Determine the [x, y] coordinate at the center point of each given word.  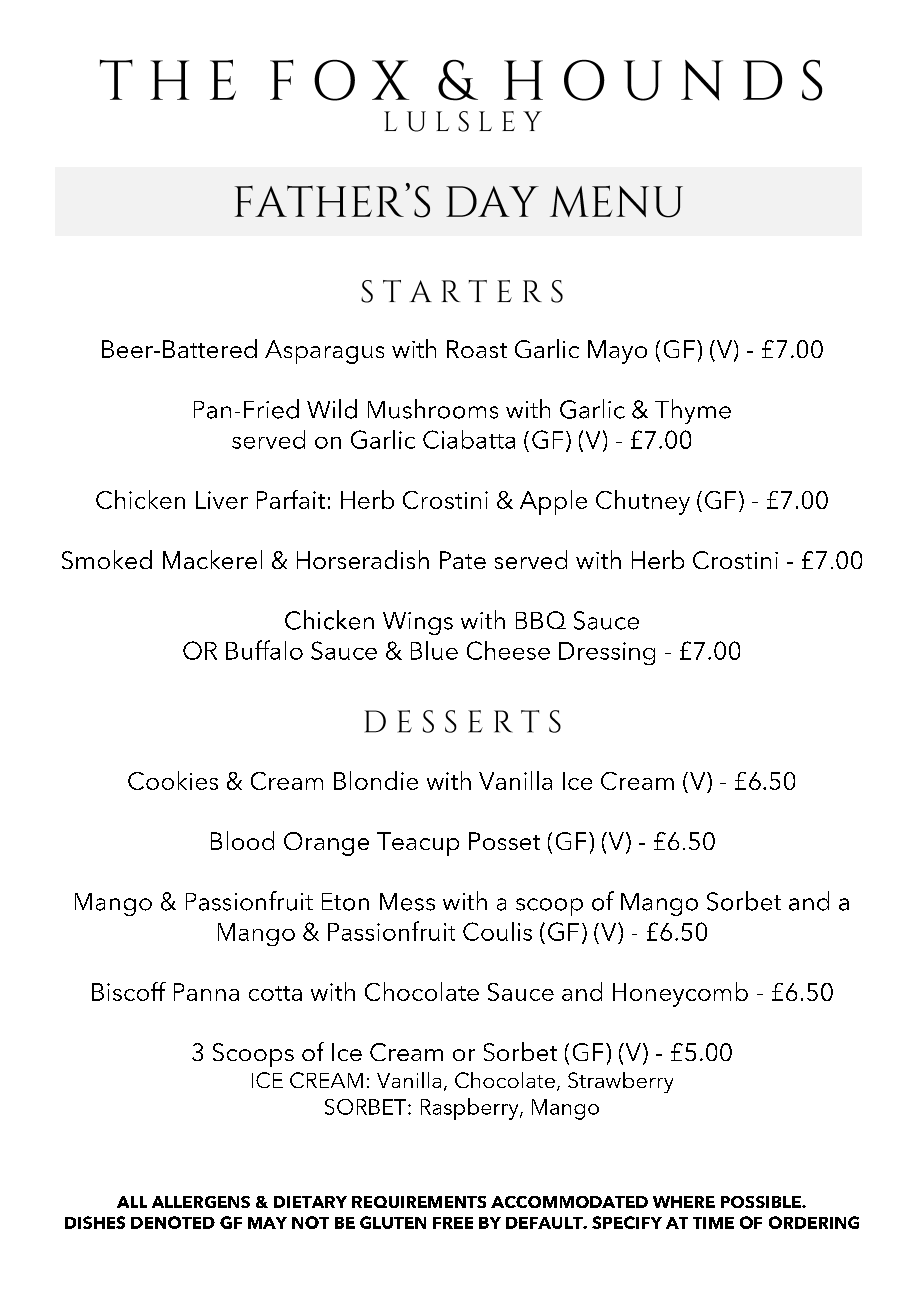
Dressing [607, 653]
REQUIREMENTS [419, 1202]
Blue [434, 650]
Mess [407, 902]
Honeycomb [680, 994]
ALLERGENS [201, 1202]
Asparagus [324, 352]
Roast [477, 349]
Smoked [107, 559]
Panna [206, 992]
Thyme [693, 411]
